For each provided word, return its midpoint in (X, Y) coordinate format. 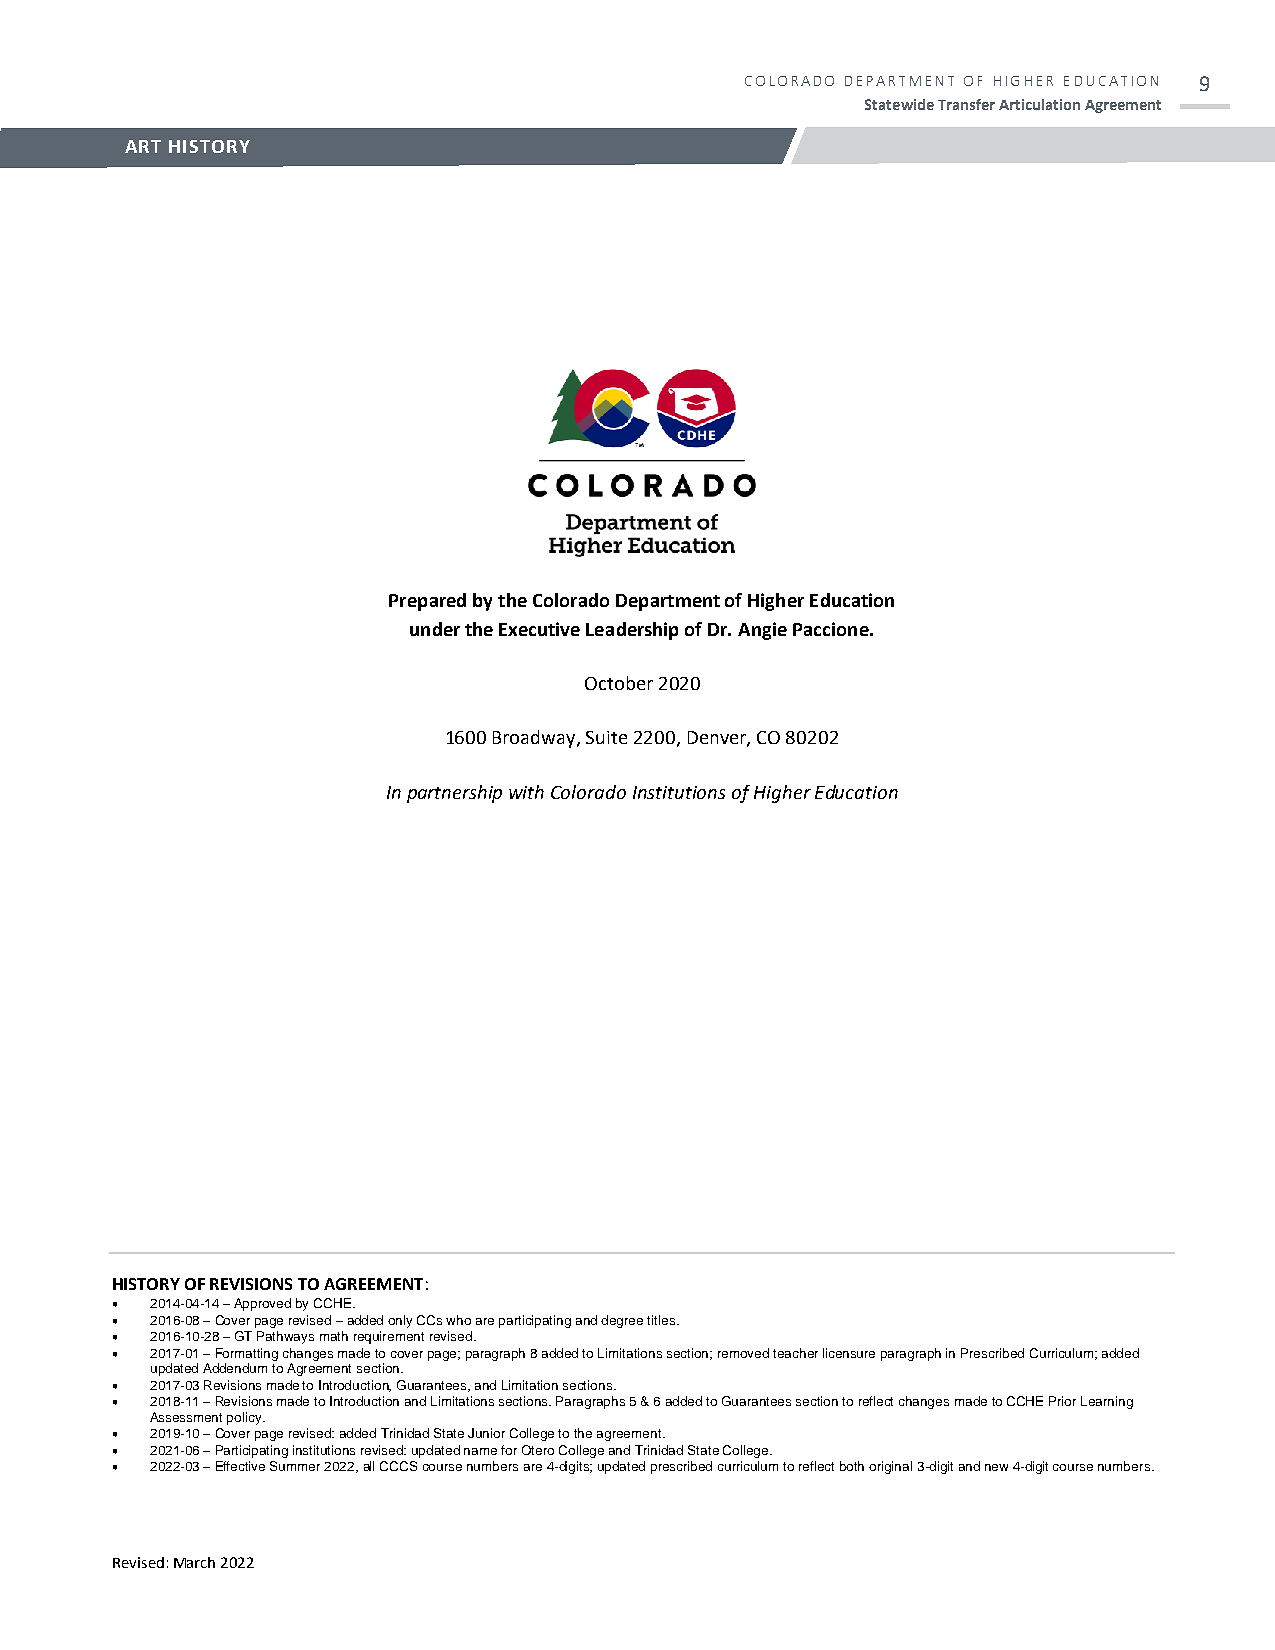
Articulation (1039, 104)
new (996, 1467)
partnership (454, 794)
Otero (538, 1450)
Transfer (966, 104)
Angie (762, 631)
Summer (295, 1466)
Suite (606, 737)
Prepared (427, 602)
